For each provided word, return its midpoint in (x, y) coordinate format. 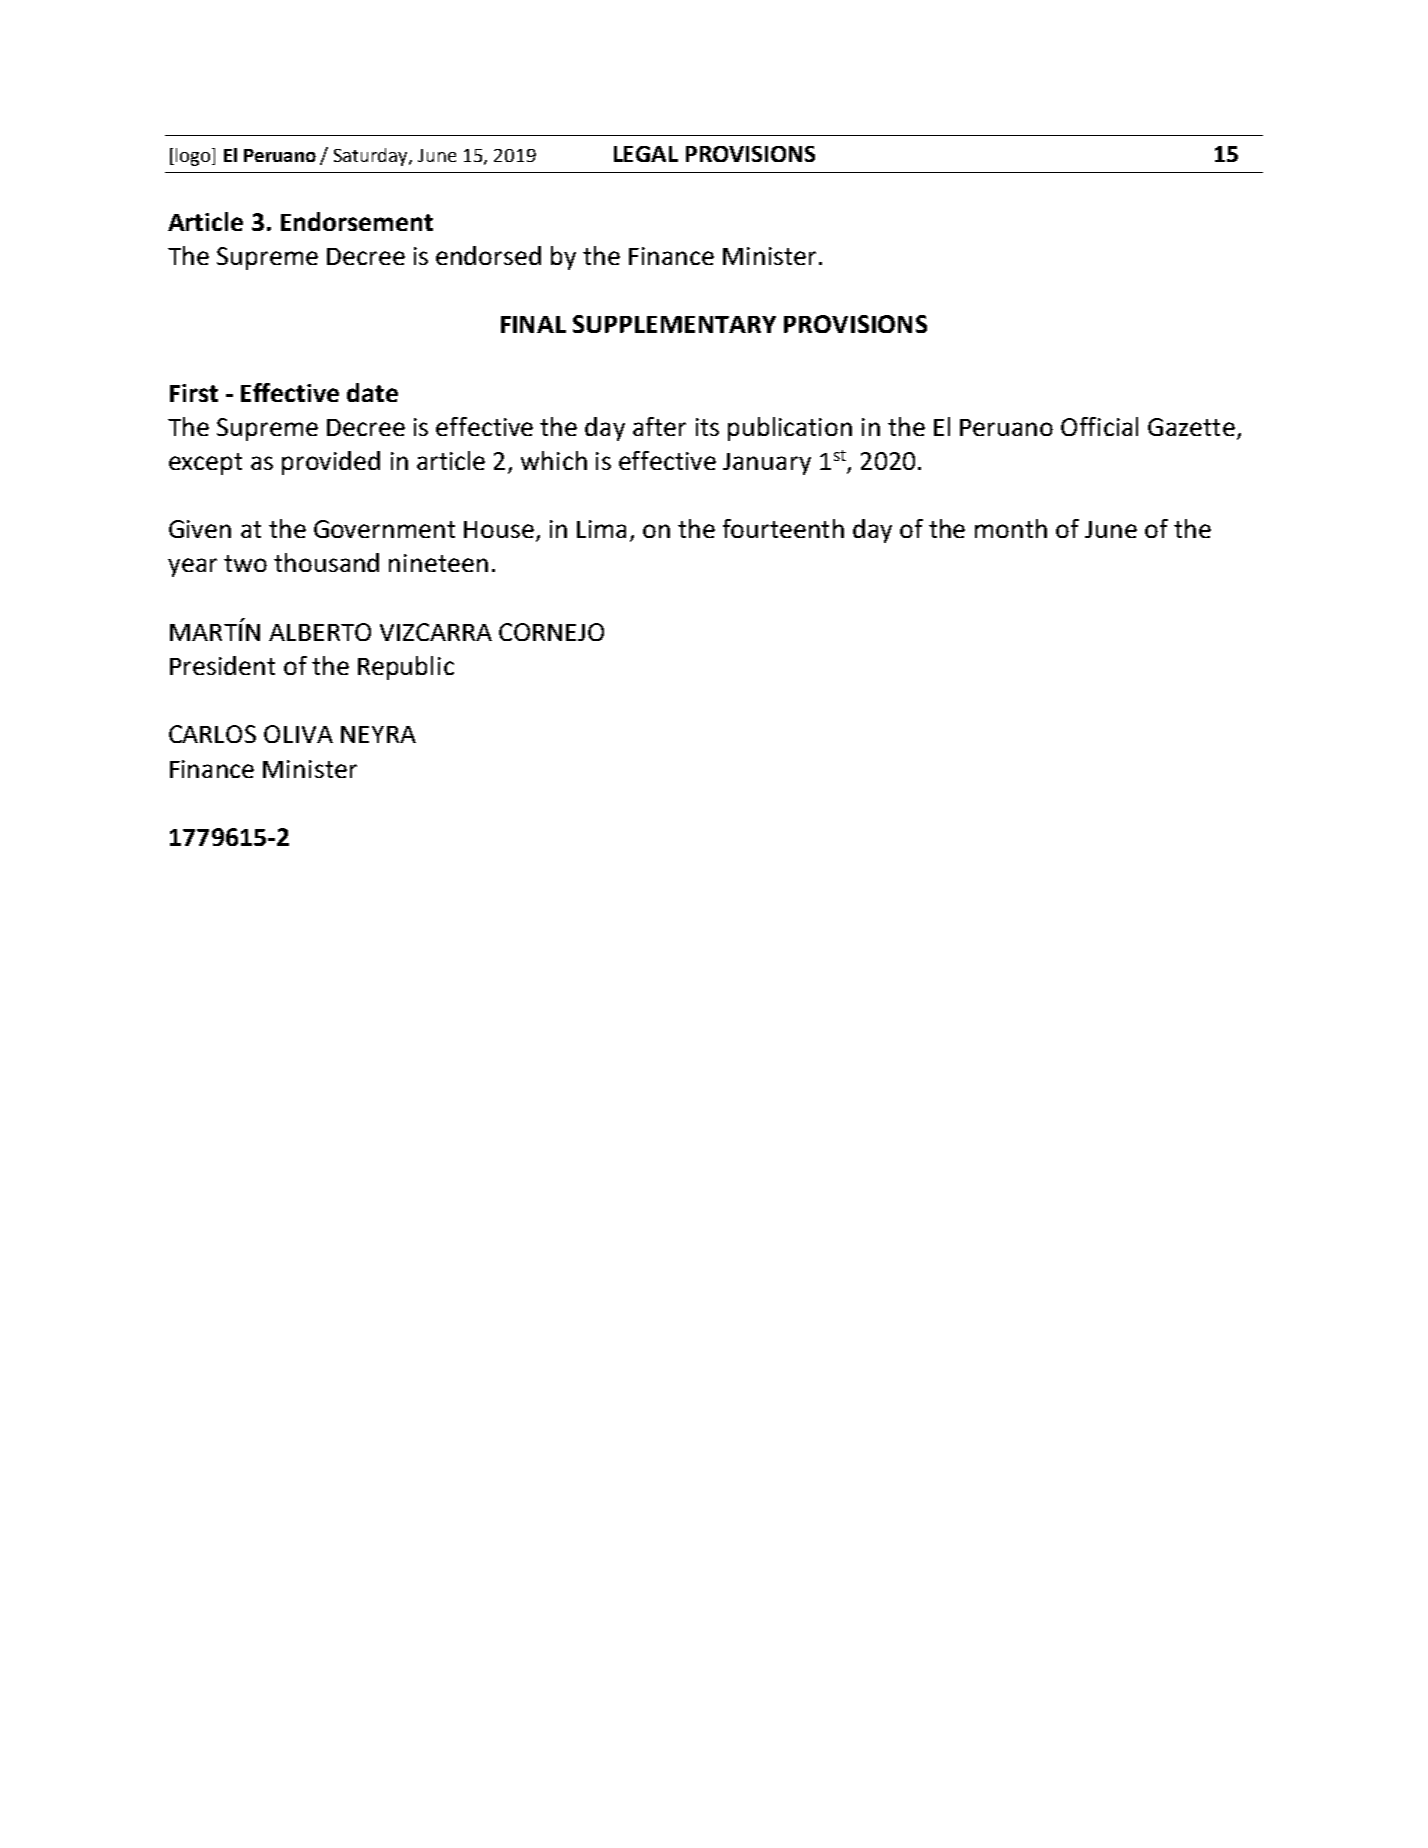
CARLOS (212, 734)
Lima (601, 529)
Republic (406, 668)
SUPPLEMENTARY (674, 324)
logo (194, 157)
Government (384, 529)
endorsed (488, 255)
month (1011, 528)
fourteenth (783, 528)
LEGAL (646, 154)
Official (1099, 426)
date (372, 392)
